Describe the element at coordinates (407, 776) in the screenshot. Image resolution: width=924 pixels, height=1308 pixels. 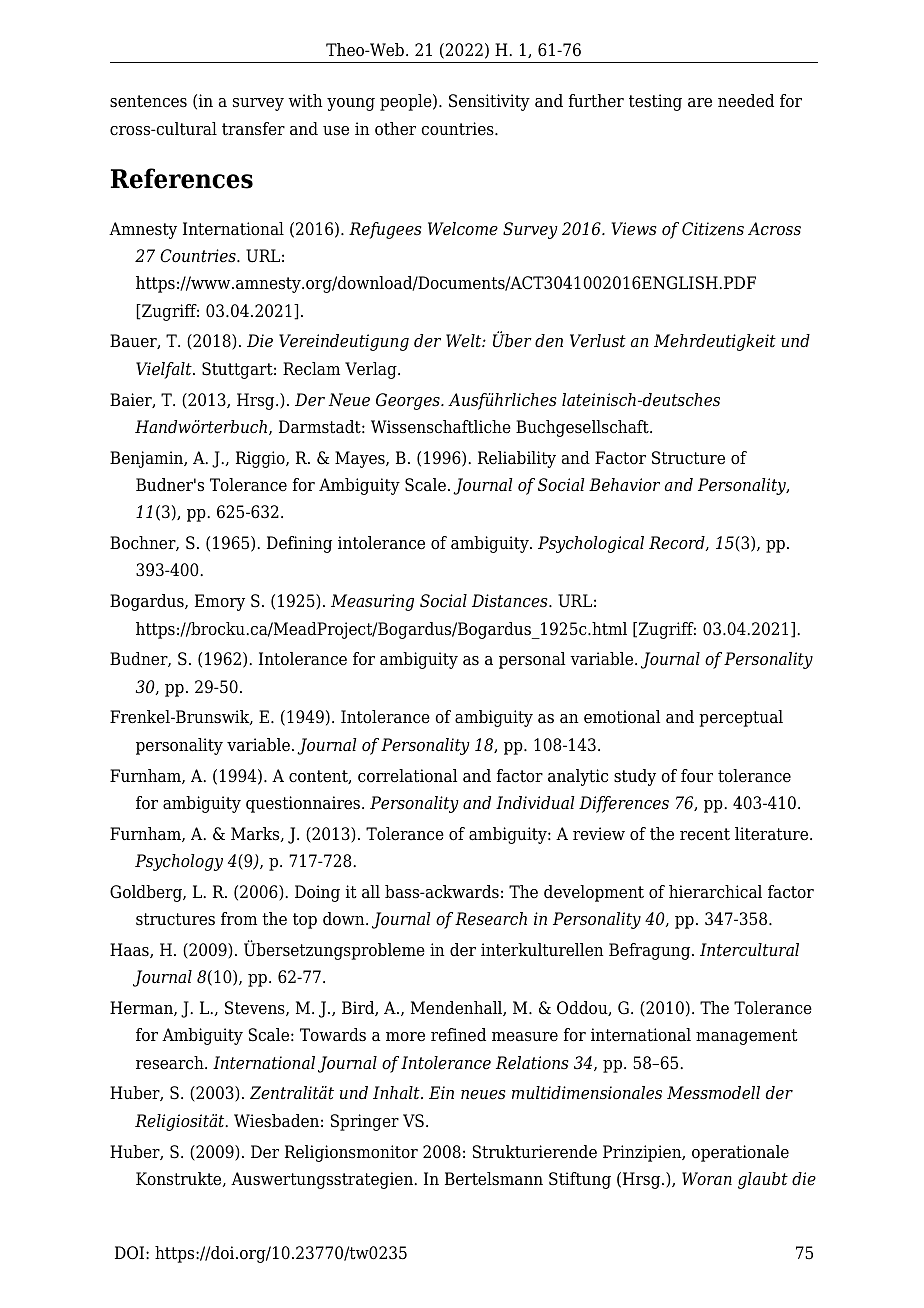
I see `correlational` at that location.
